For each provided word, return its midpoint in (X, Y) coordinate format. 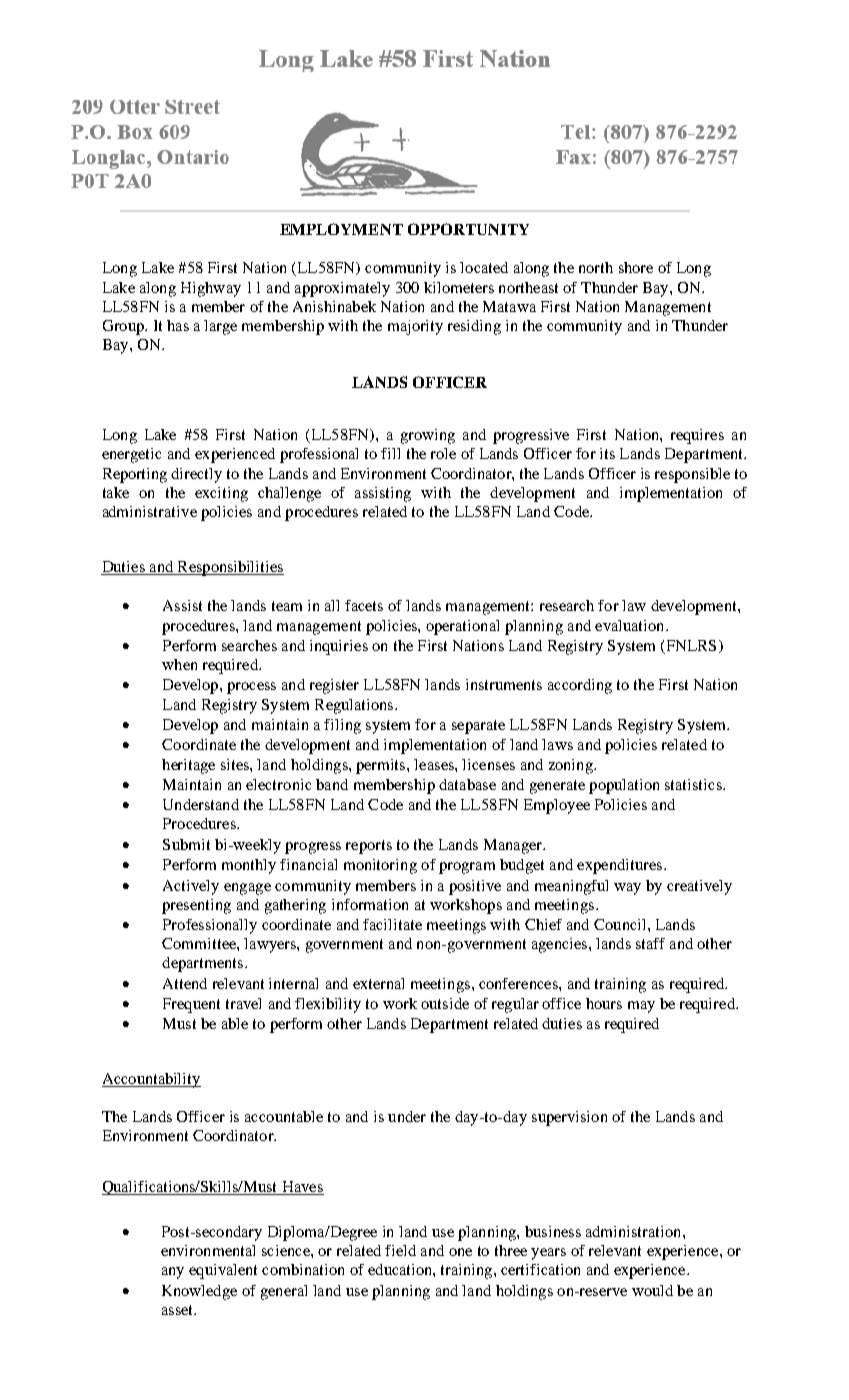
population (624, 786)
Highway (211, 289)
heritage (188, 766)
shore (636, 267)
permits (382, 766)
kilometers (459, 287)
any (173, 1273)
